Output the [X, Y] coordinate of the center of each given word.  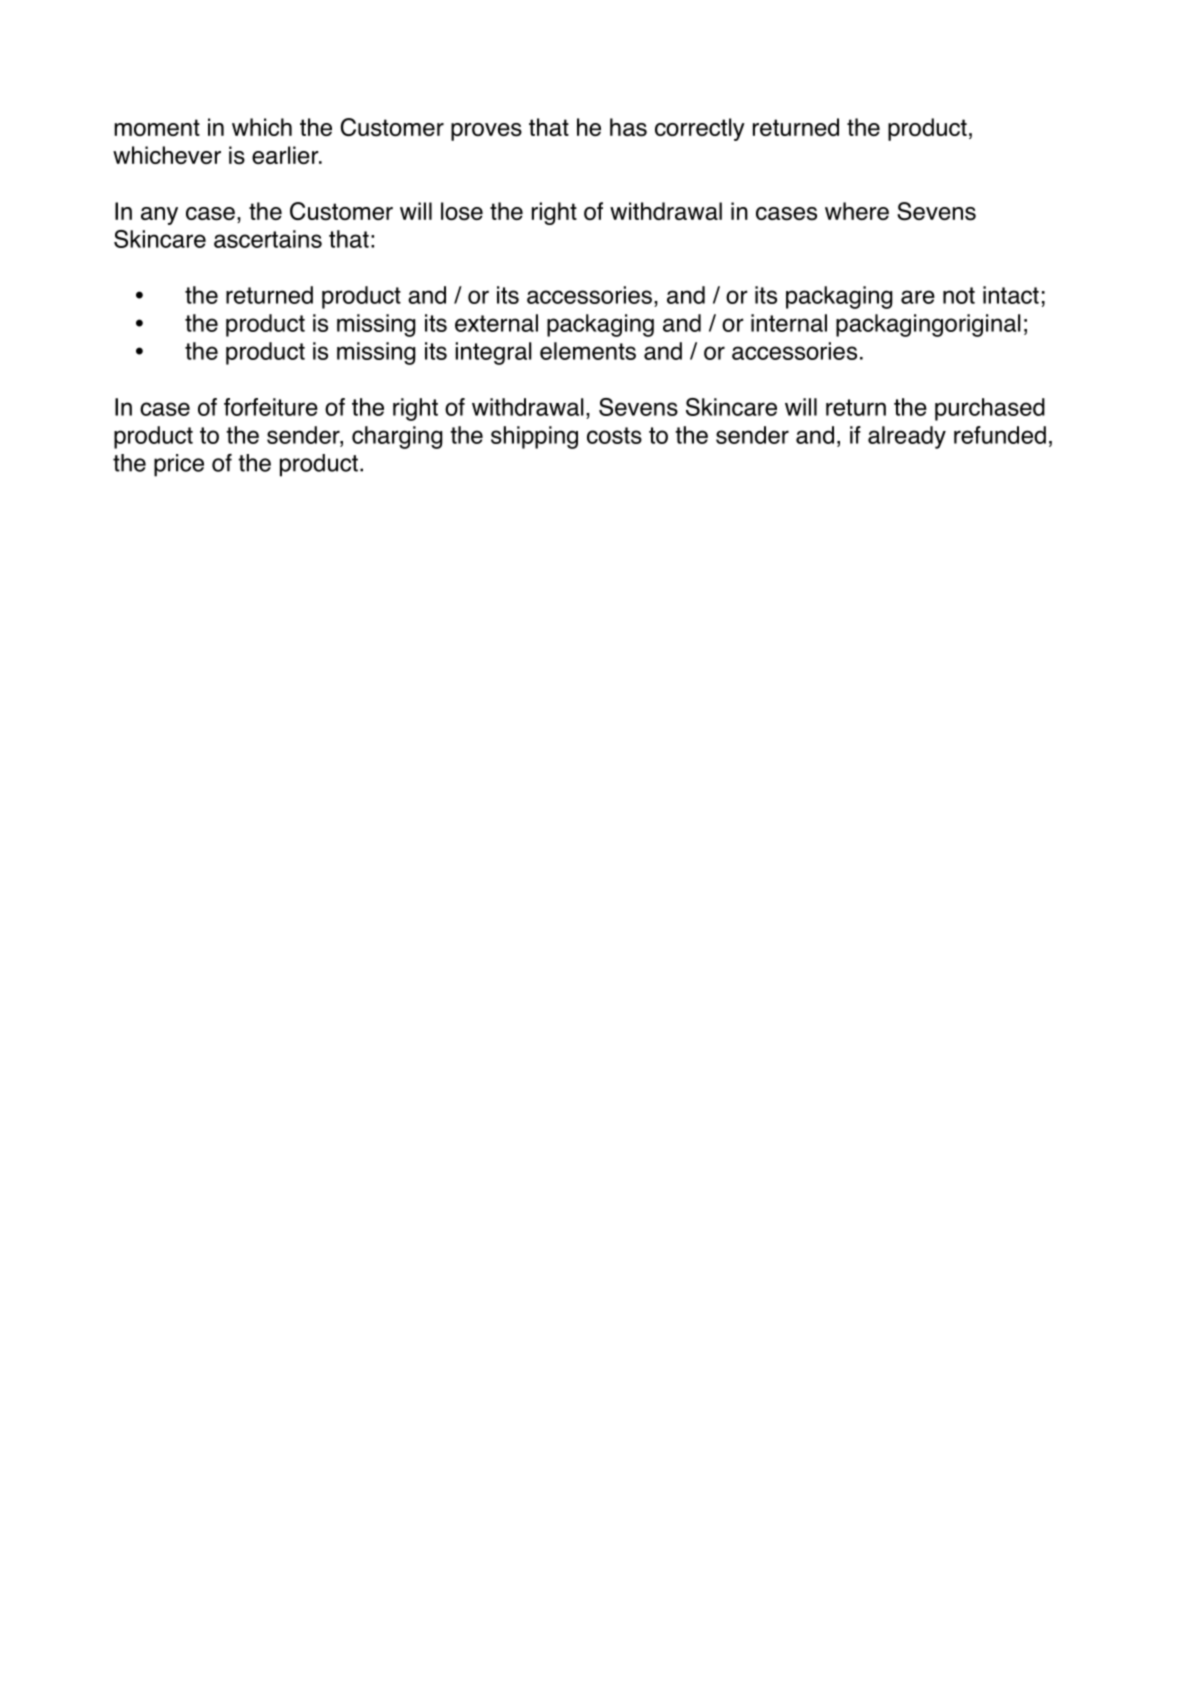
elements [588, 351]
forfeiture [271, 407]
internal [789, 323]
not [959, 295]
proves [486, 132]
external [496, 323]
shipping [534, 437]
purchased [990, 409]
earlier [286, 155]
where [857, 211]
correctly [700, 129]
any [159, 216]
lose [462, 211]
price [179, 465]
